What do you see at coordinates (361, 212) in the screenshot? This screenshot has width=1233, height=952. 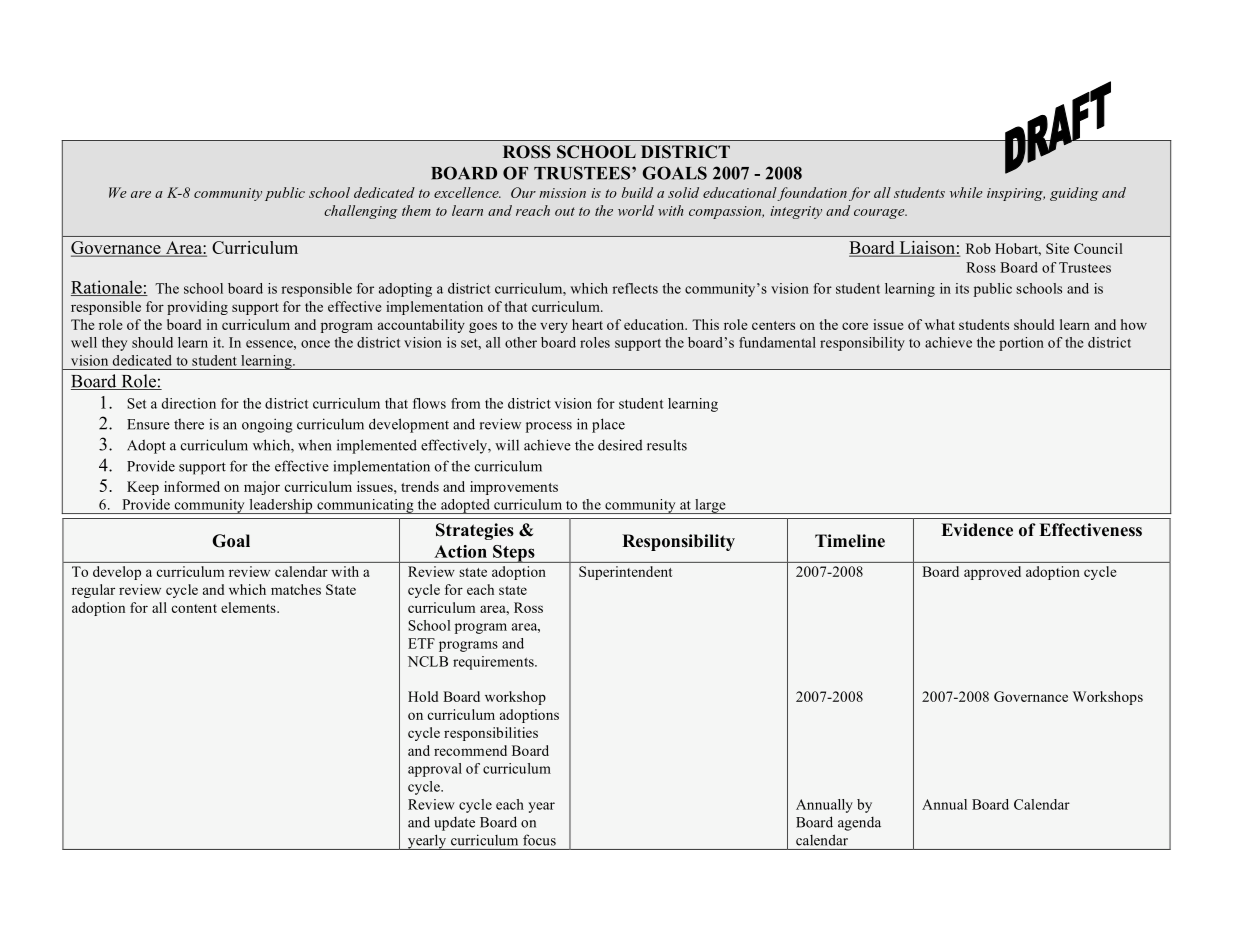 I see `challenging` at bounding box center [361, 212].
